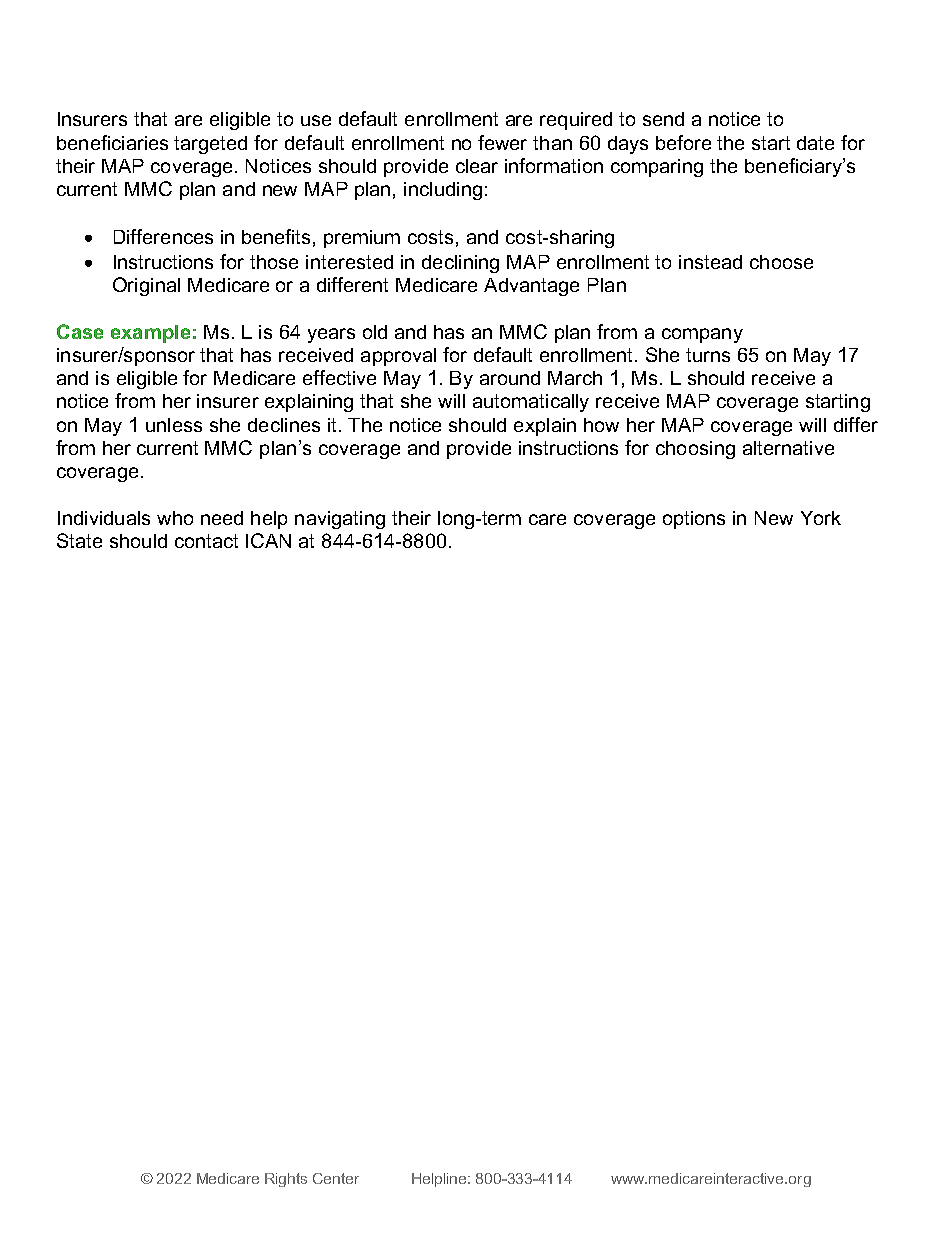  I want to click on clear, so click(477, 166).
